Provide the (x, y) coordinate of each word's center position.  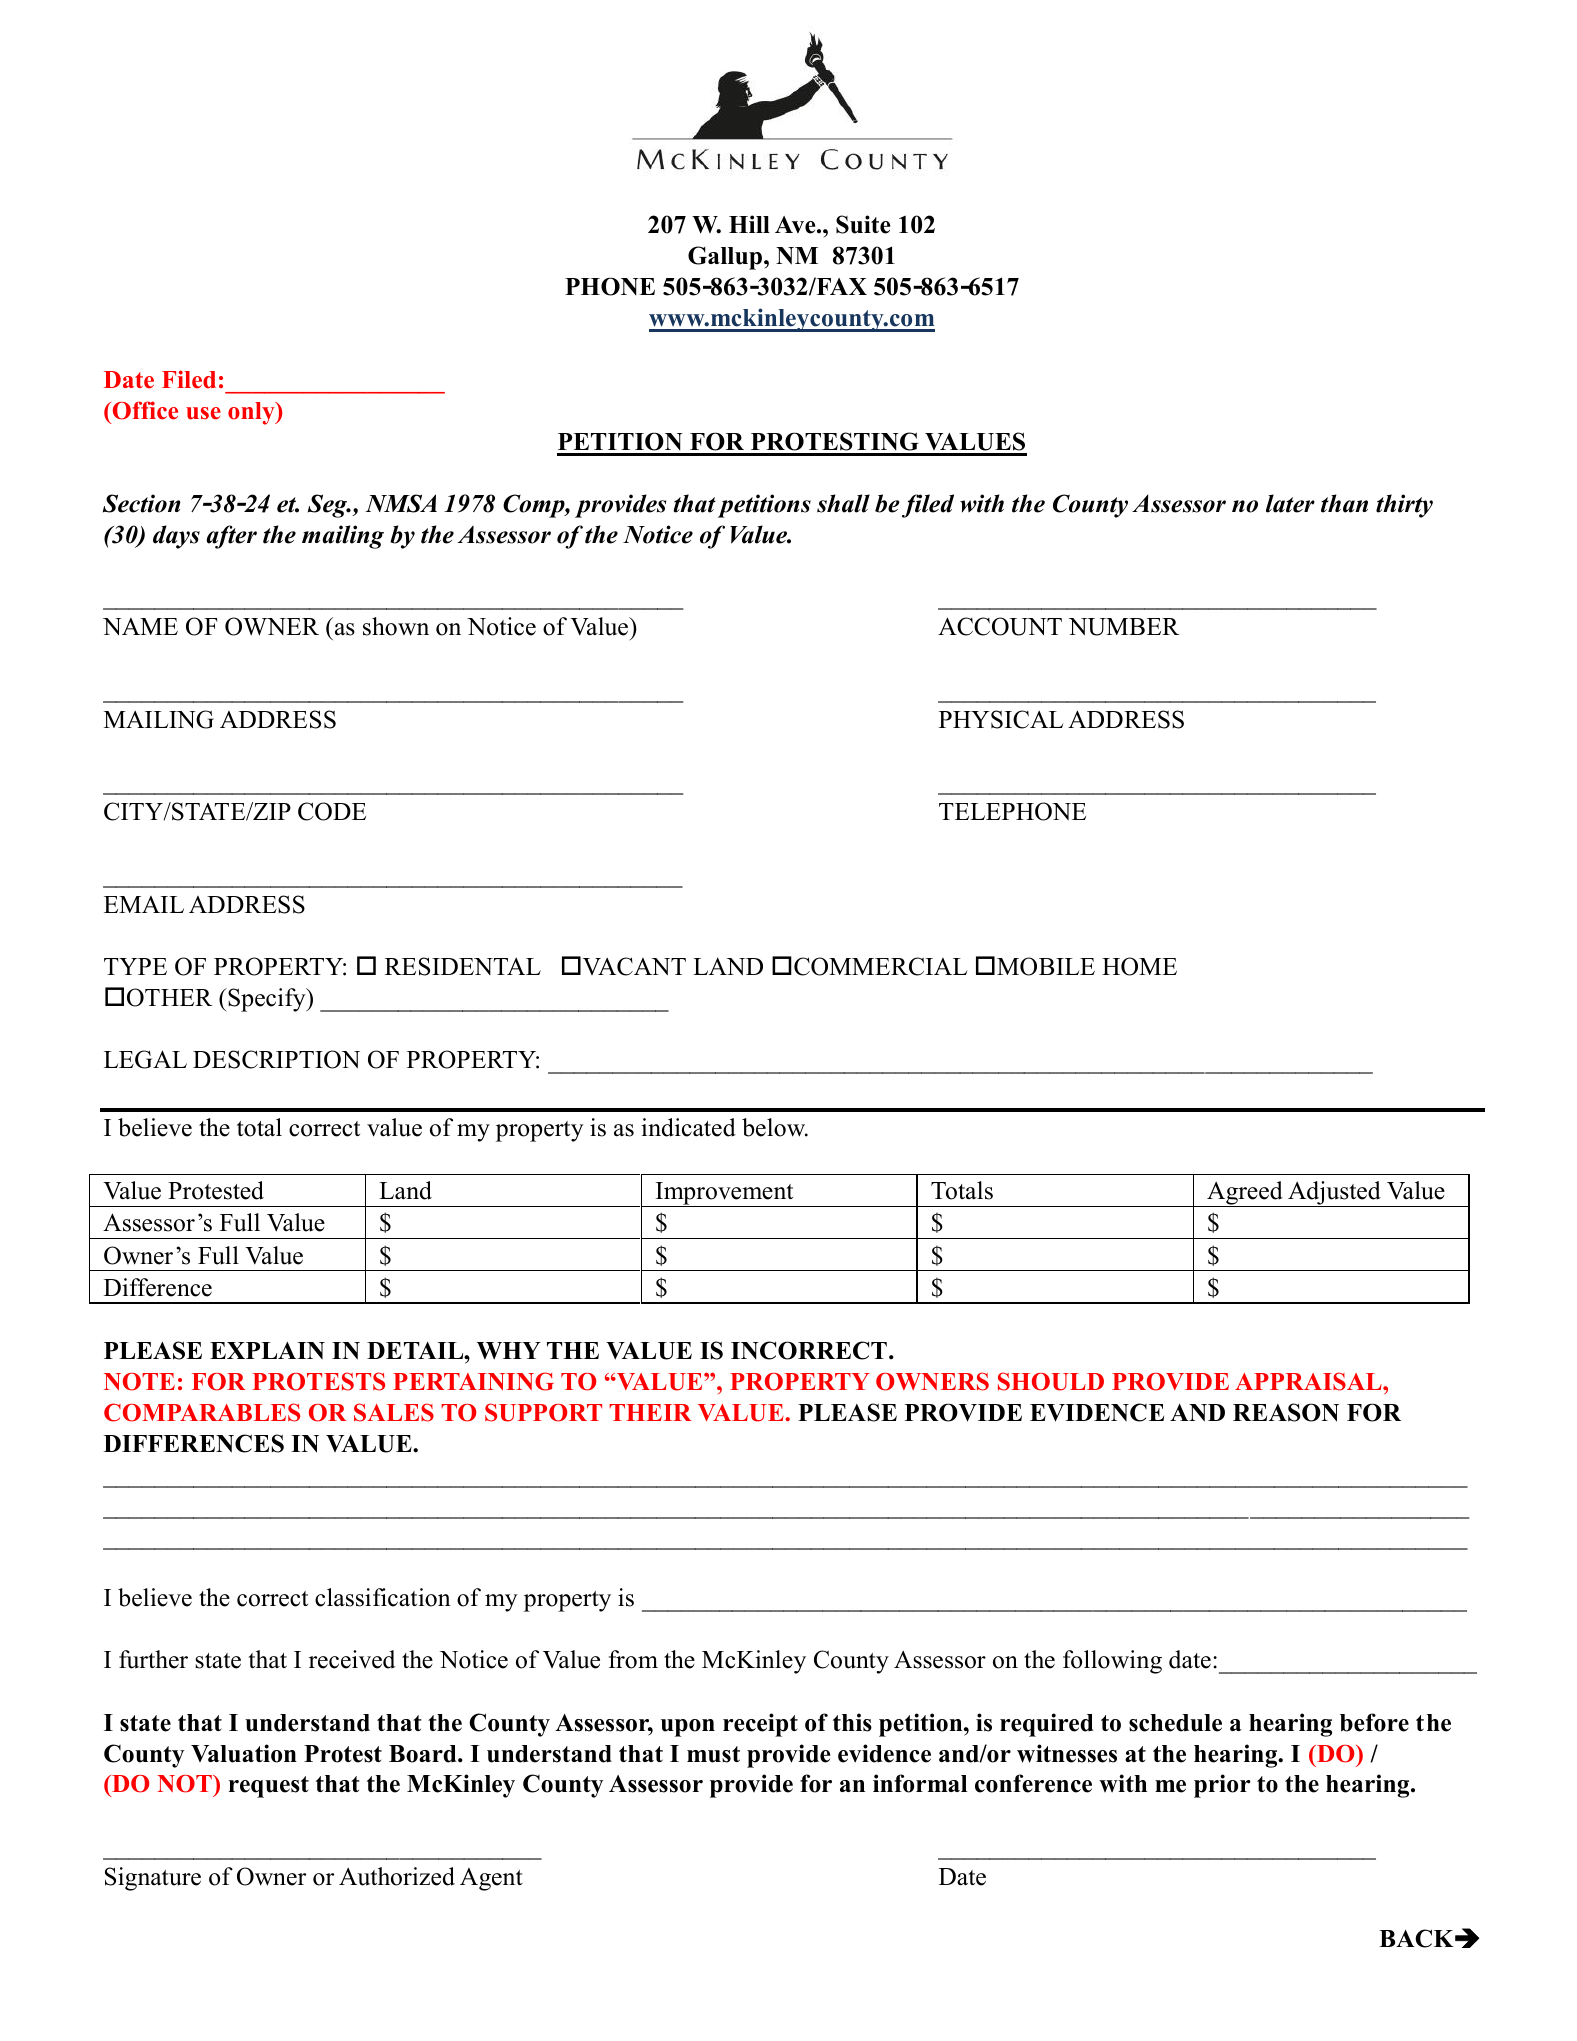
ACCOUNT (1000, 626)
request (269, 1787)
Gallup (726, 258)
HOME (1139, 966)
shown (396, 626)
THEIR (650, 1412)
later (1290, 503)
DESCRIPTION (276, 1059)
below (775, 1127)
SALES (394, 1412)
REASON (1286, 1412)
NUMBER (1124, 627)
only (252, 413)
